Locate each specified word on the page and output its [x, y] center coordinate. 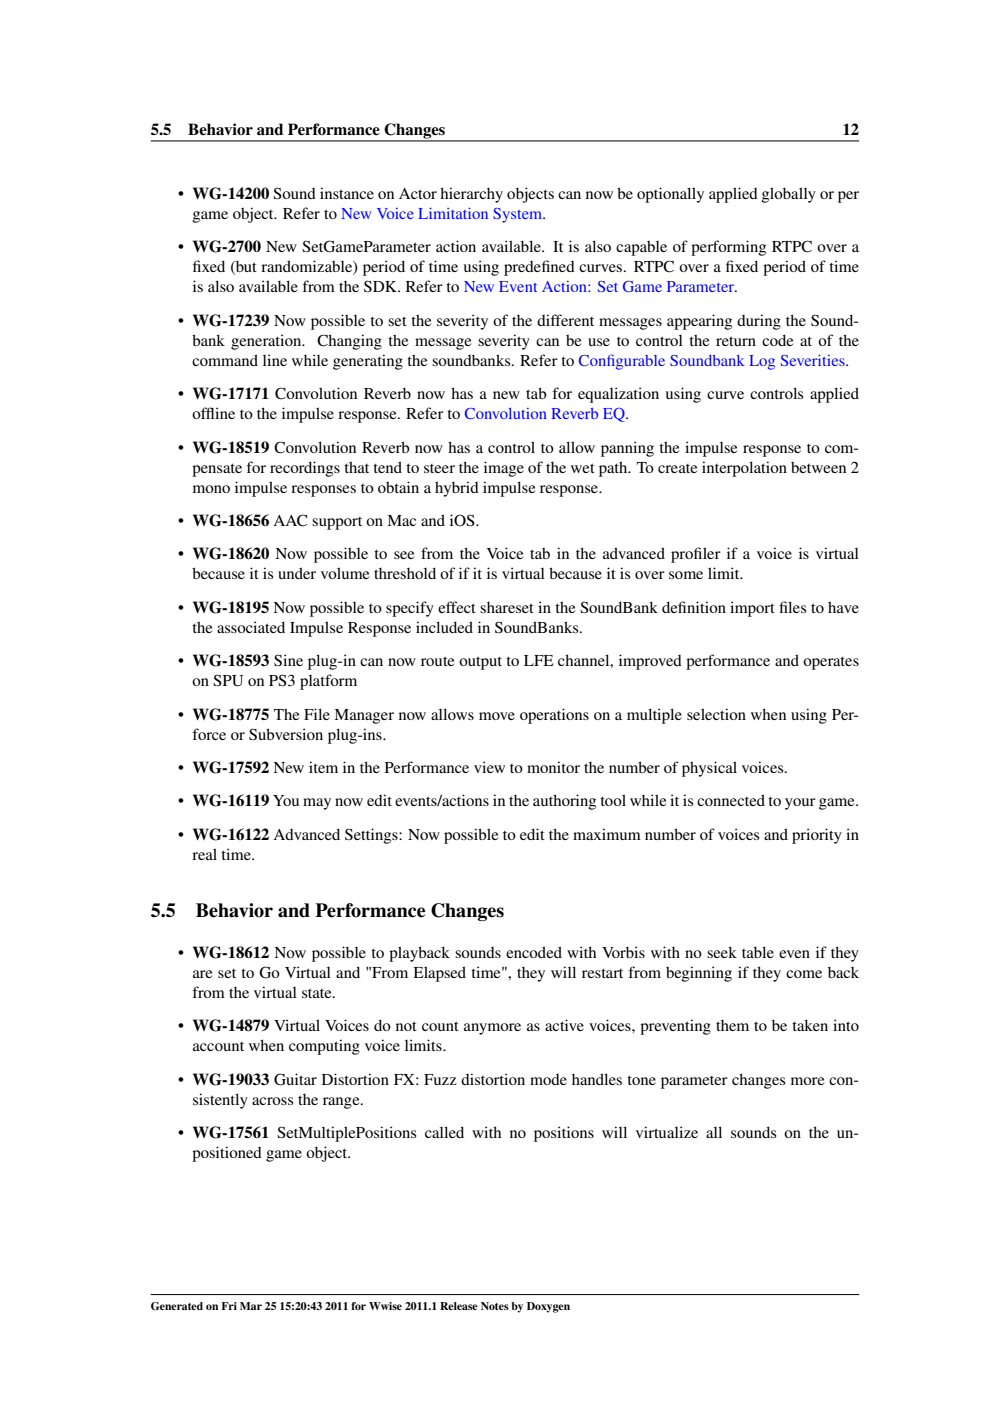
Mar [251, 1306]
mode [548, 1079]
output [480, 663]
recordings [305, 469]
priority [817, 836]
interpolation [744, 469]
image [504, 469]
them [732, 1025]
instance [347, 193]
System [519, 215]
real [204, 854]
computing [324, 1047]
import [752, 609]
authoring [564, 802]
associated [251, 627]
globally [789, 195]
